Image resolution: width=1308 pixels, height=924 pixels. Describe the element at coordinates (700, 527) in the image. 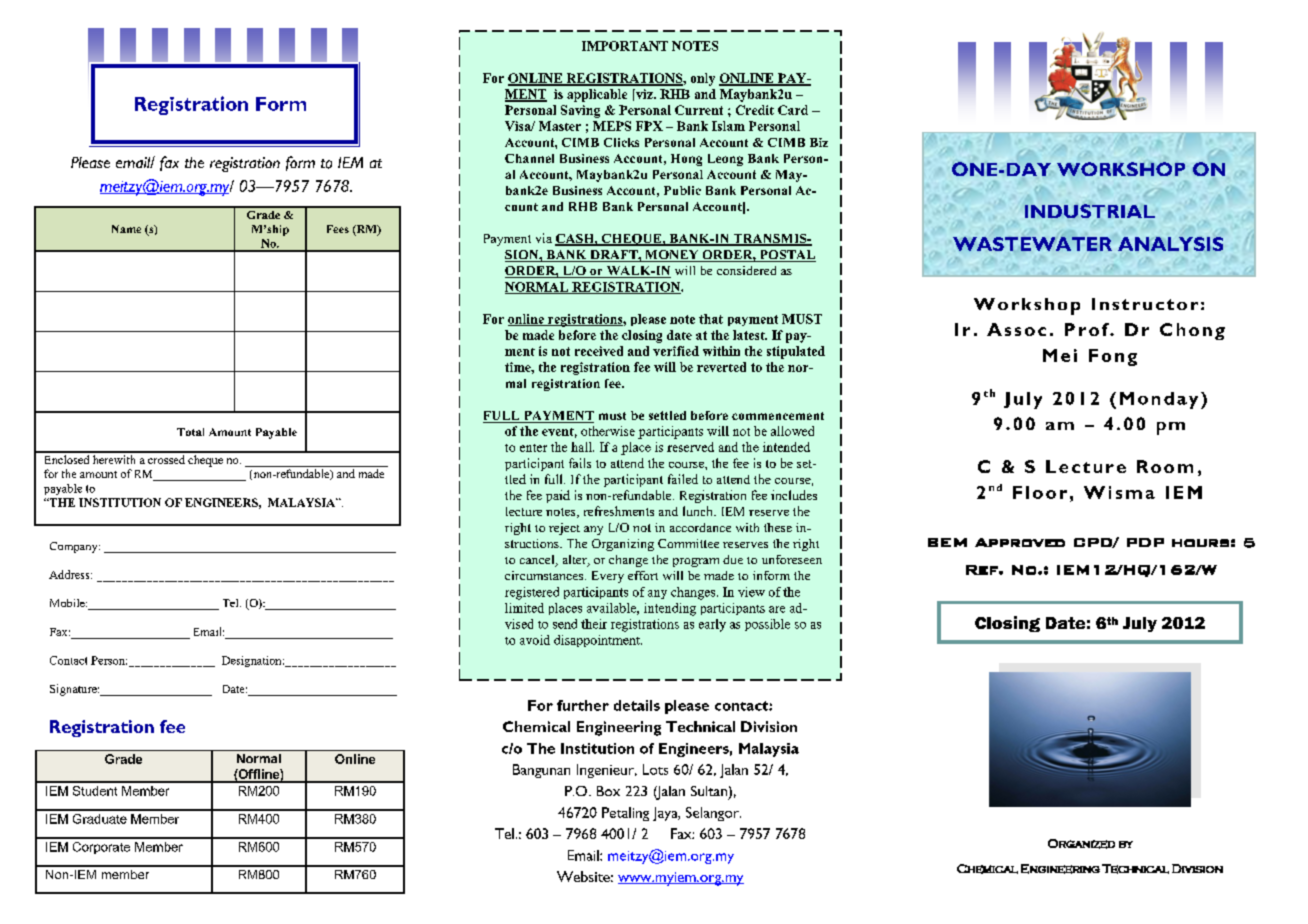

I see `accordance` at that location.
